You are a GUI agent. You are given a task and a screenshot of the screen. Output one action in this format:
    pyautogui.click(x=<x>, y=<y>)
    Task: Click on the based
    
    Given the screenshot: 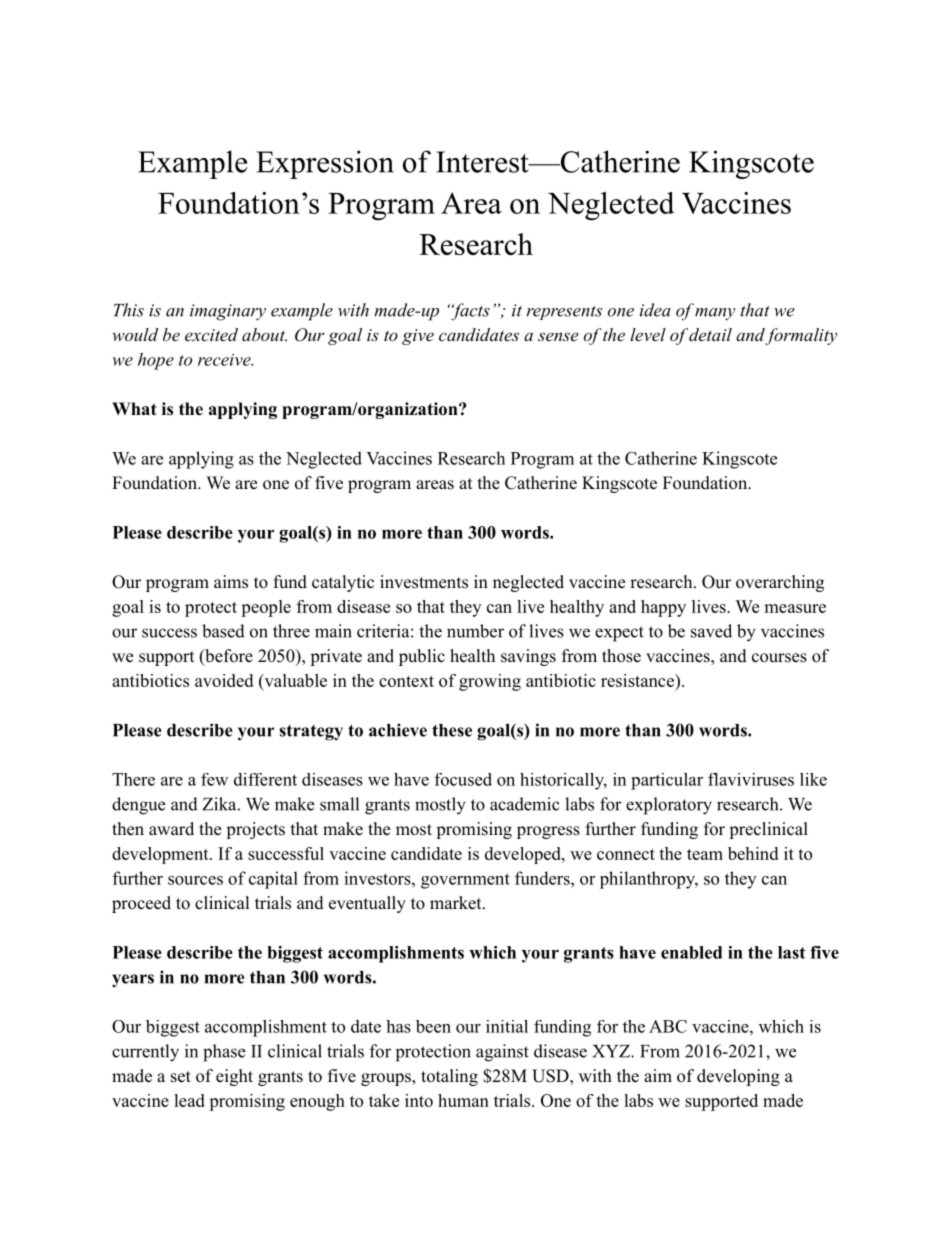 What is the action you would take?
    pyautogui.click(x=223, y=631)
